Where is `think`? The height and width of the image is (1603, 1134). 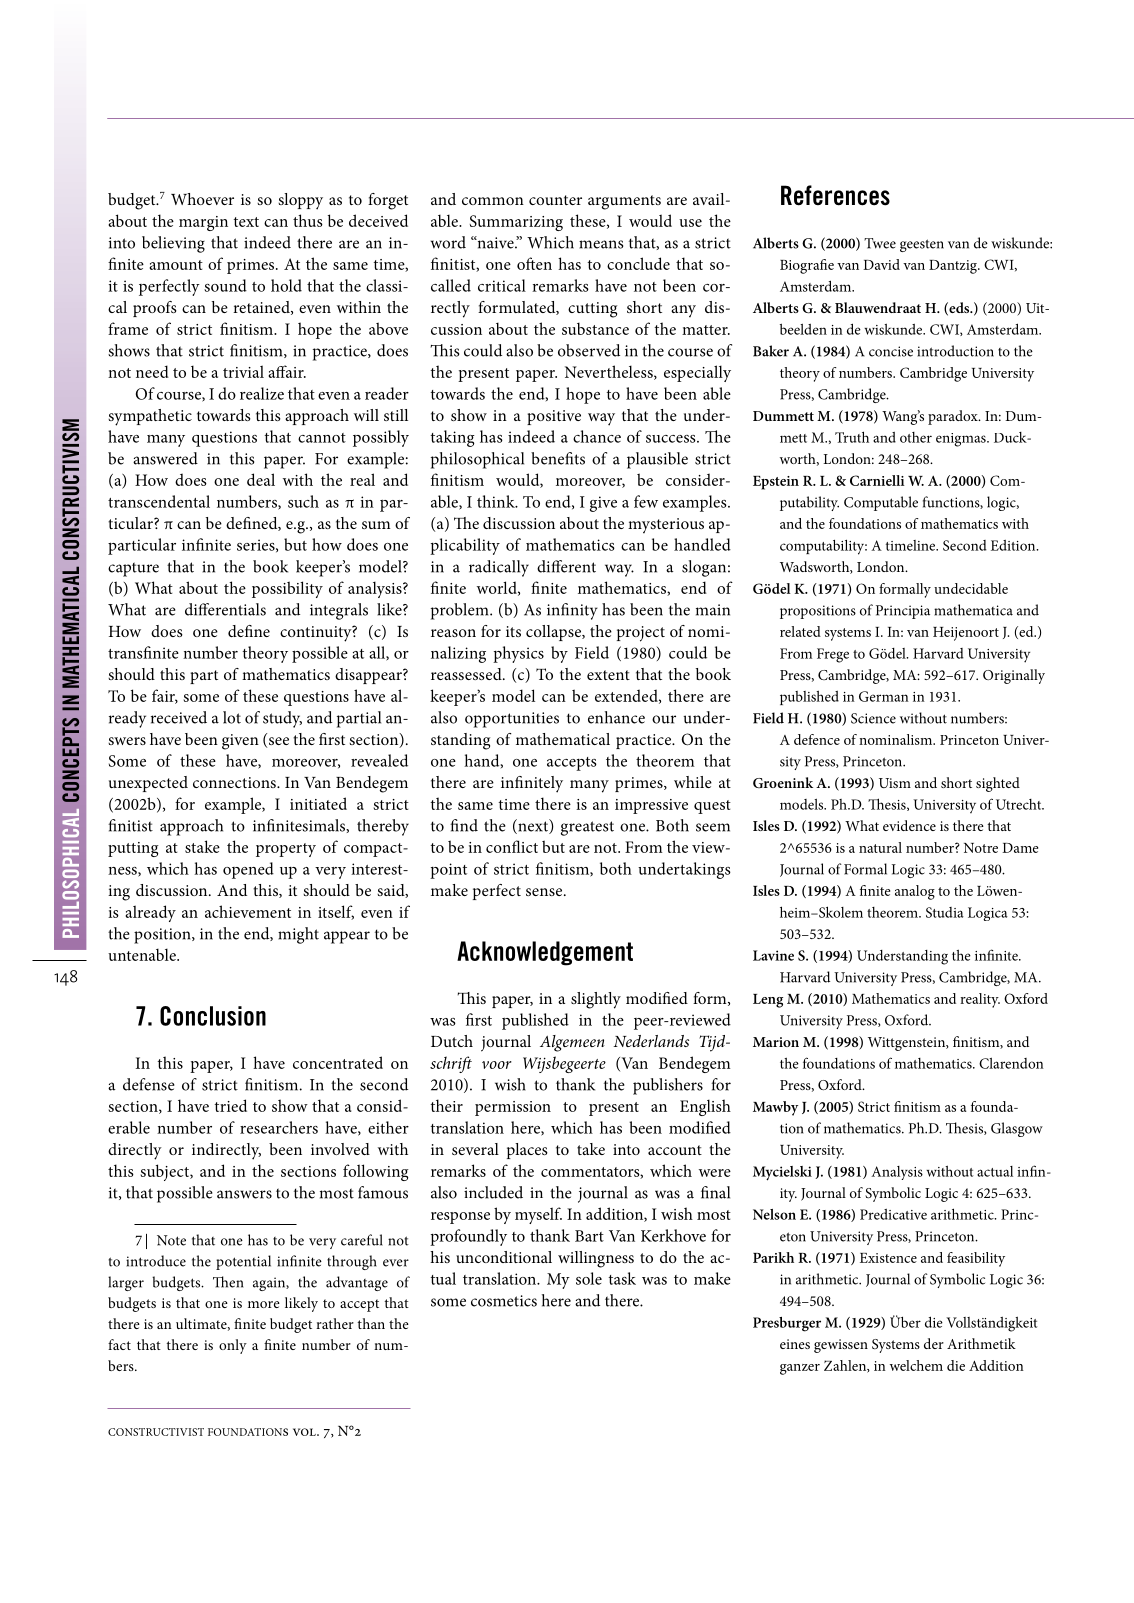
think is located at coordinates (497, 501).
